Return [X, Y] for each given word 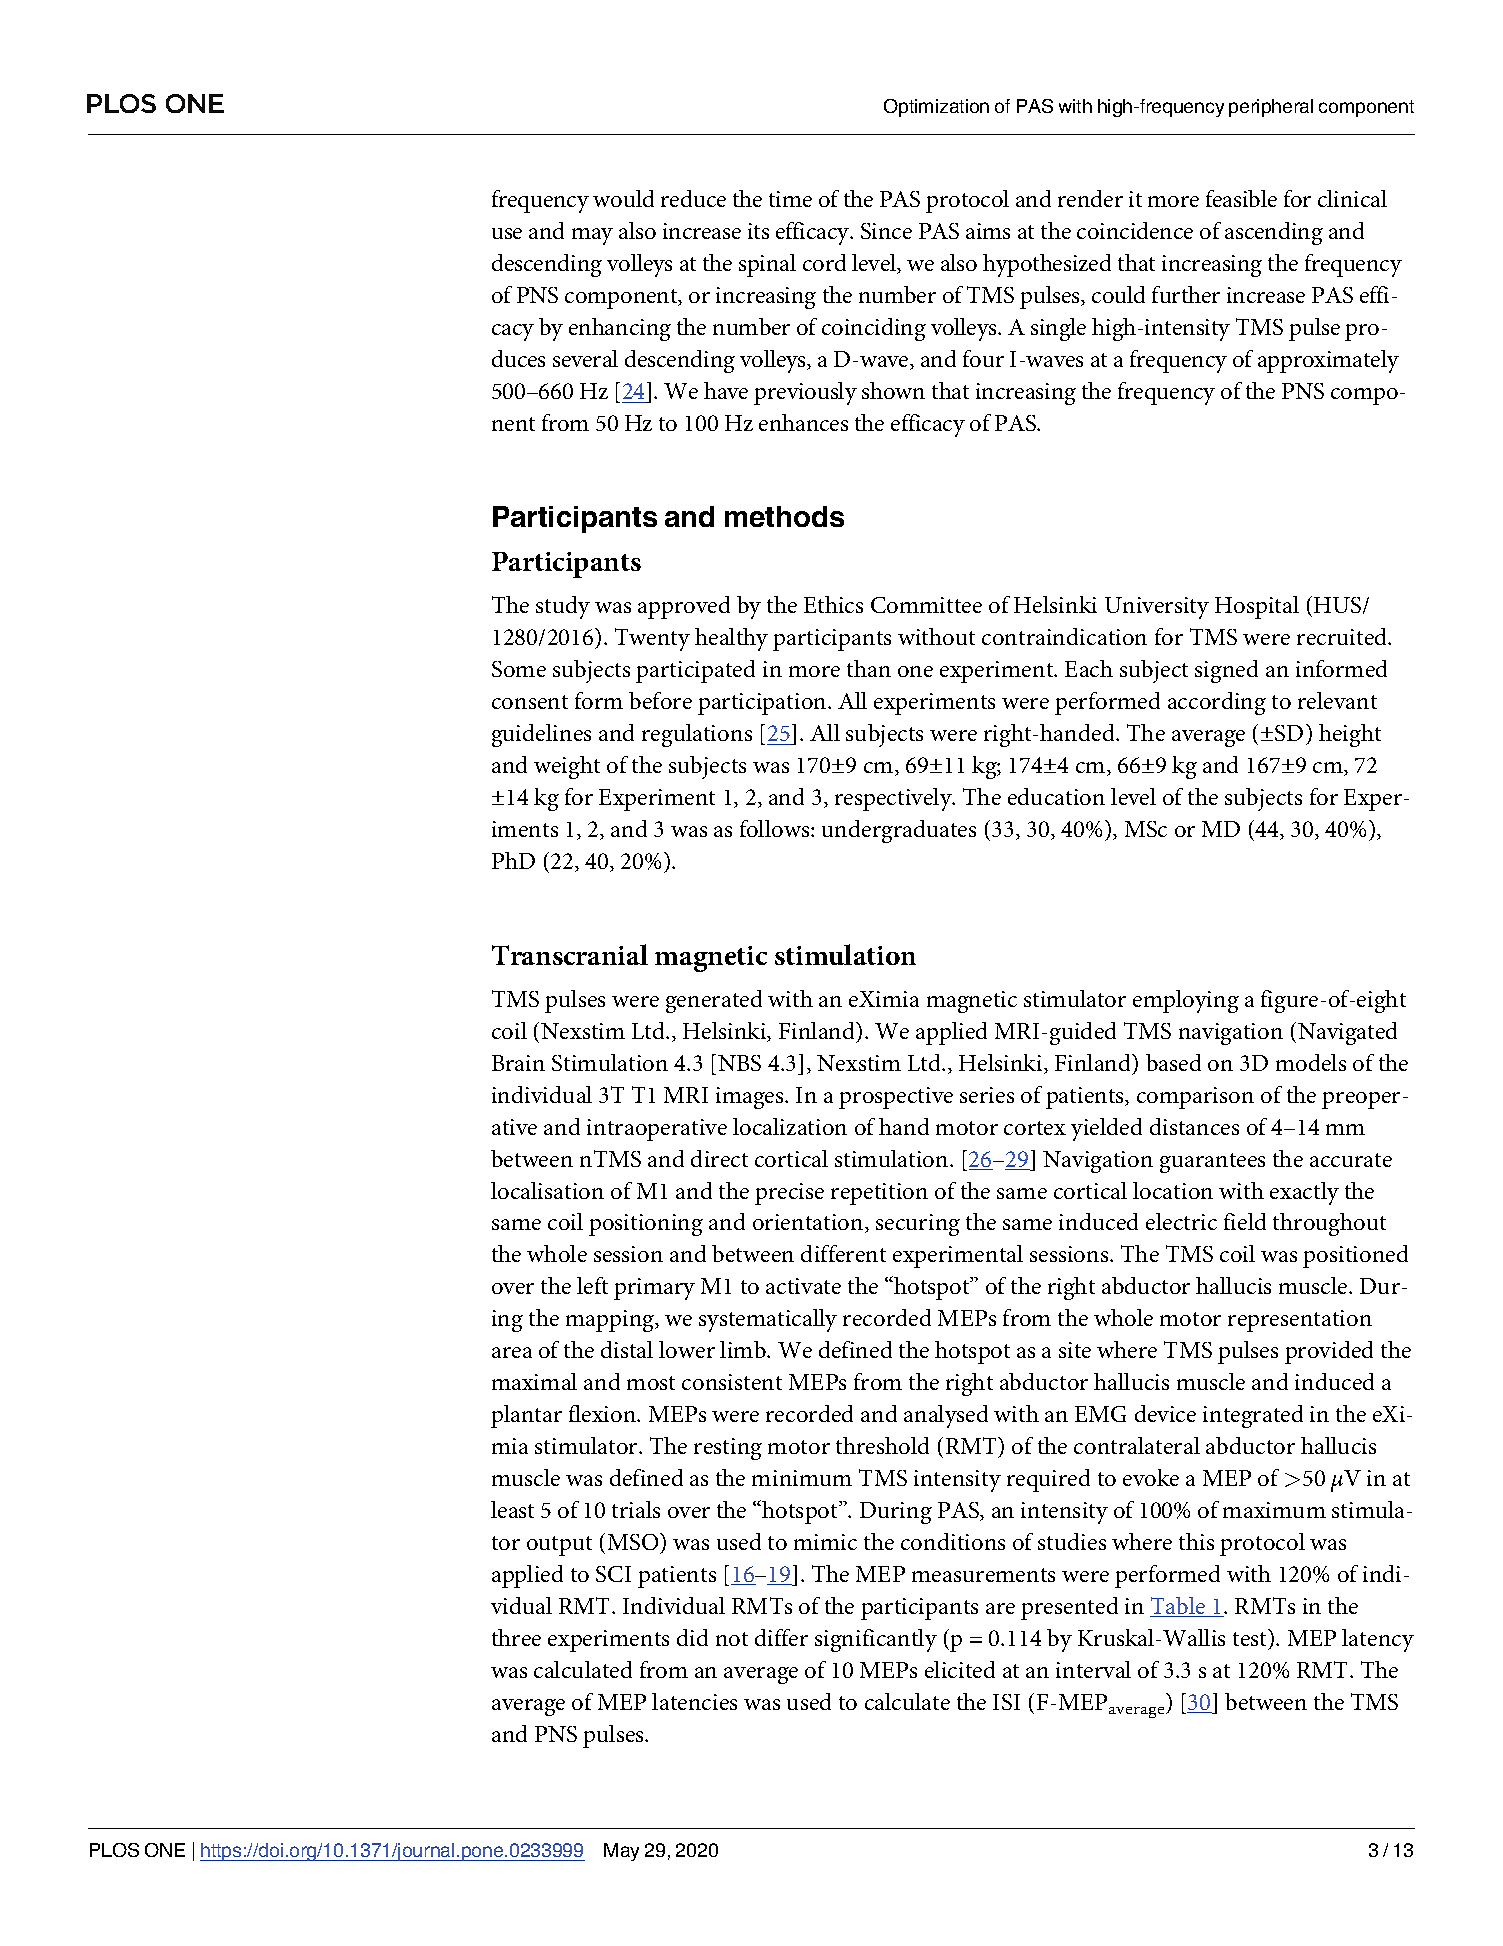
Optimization [936, 108]
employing [1186, 1001]
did [692, 1637]
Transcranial [570, 954]
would [623, 198]
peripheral [1271, 108]
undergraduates [899, 831]
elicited [960, 1669]
